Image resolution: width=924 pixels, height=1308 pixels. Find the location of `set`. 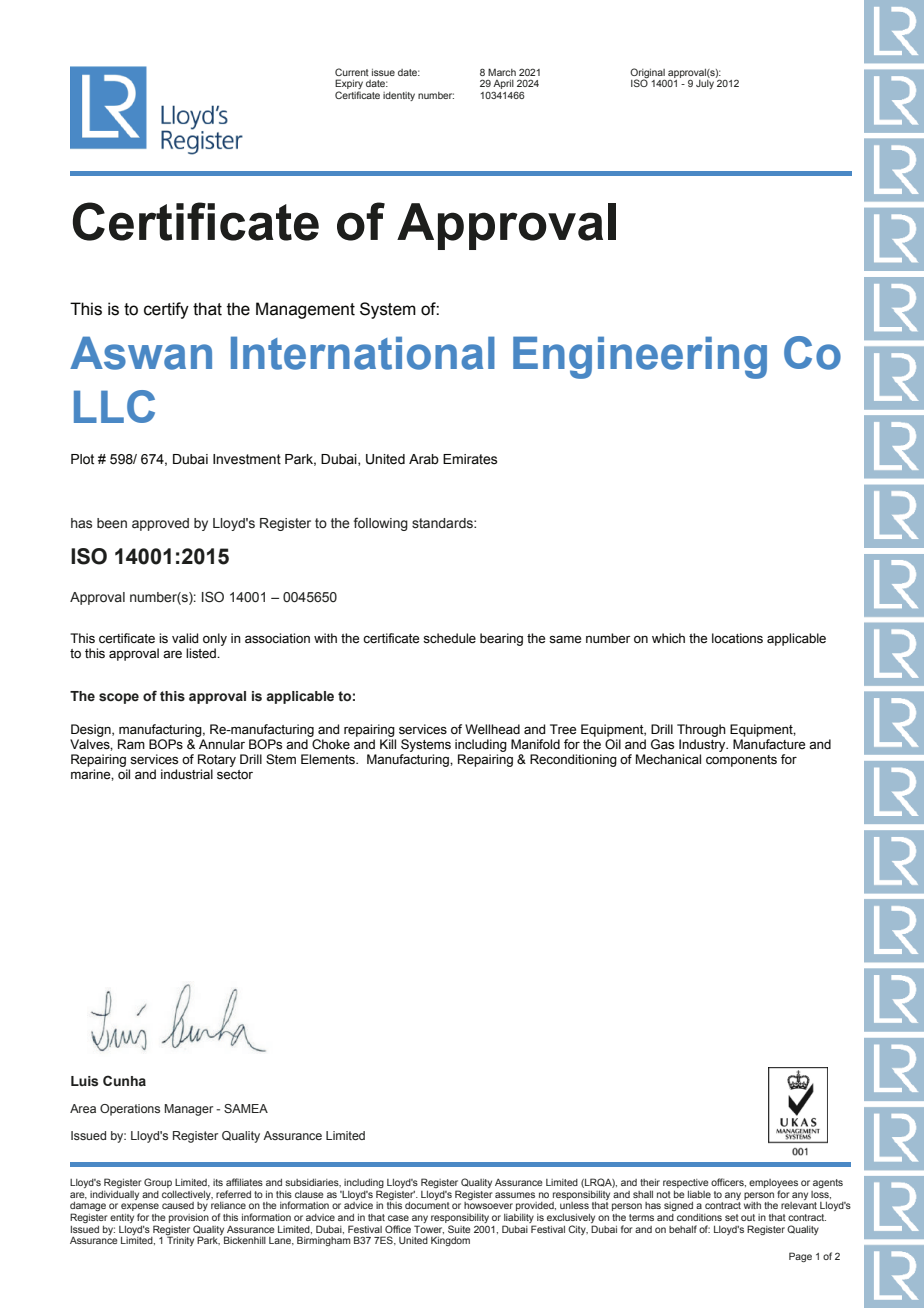

set is located at coordinates (732, 1217).
